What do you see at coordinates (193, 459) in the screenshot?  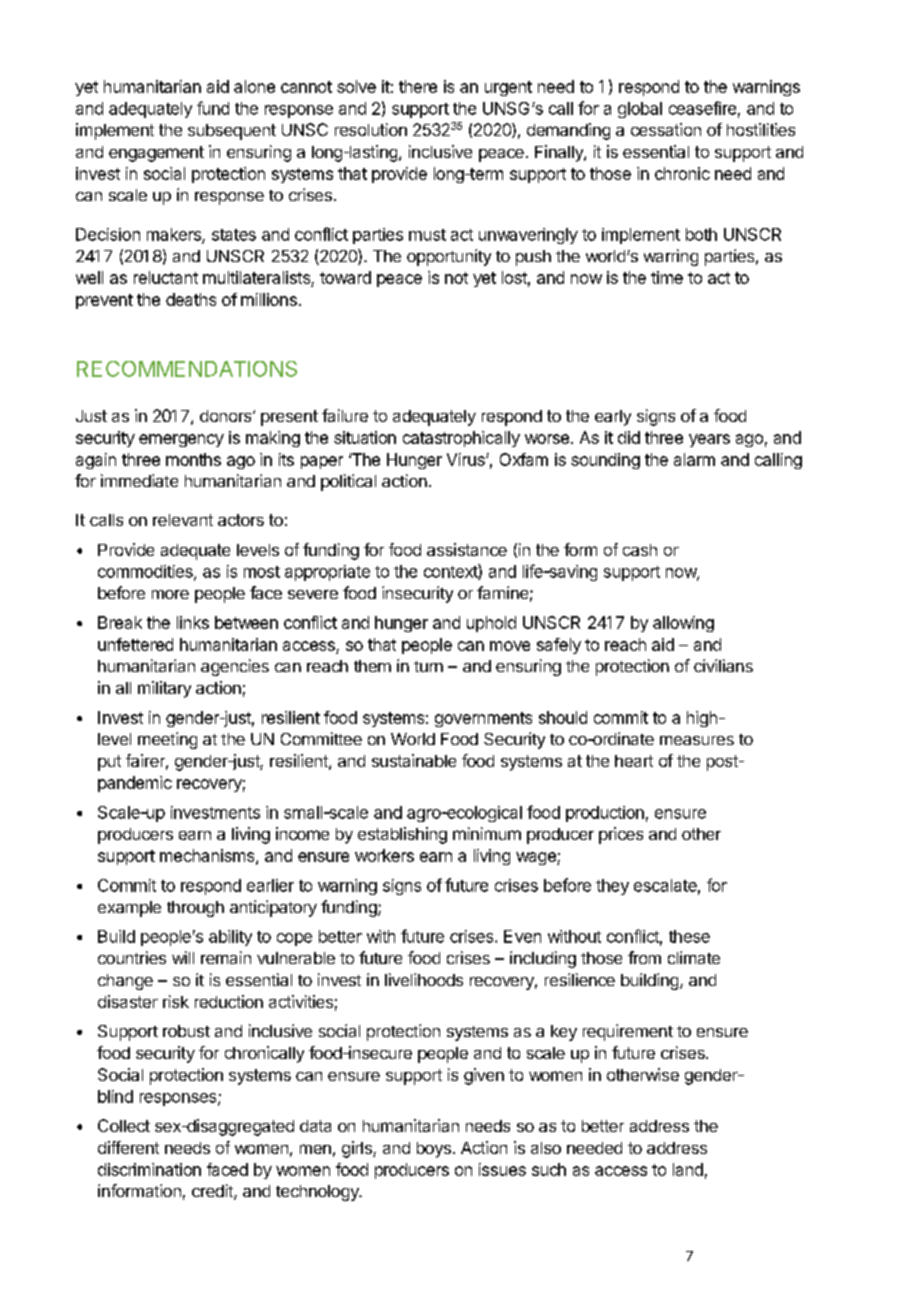 I see `months` at bounding box center [193, 459].
